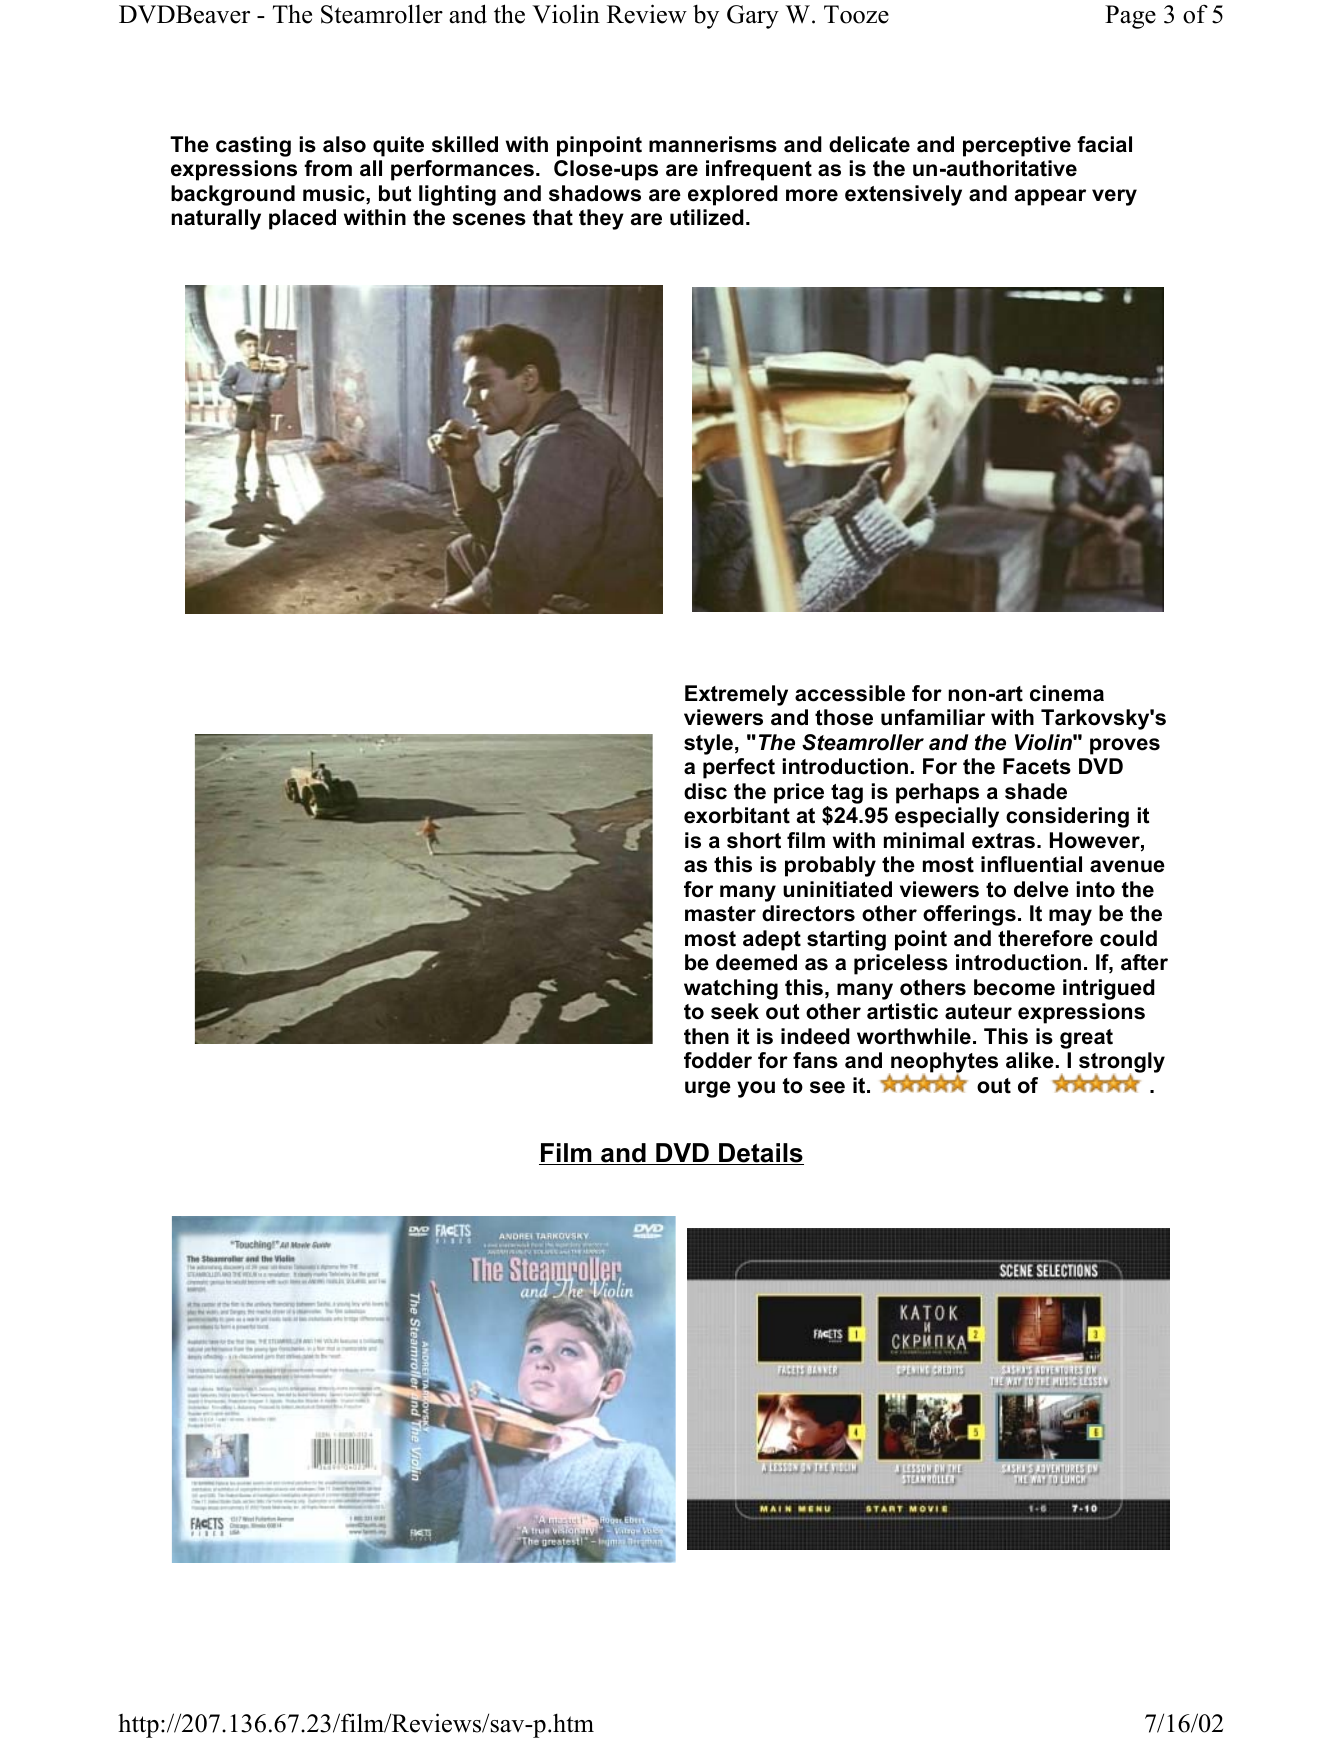  Describe the element at coordinates (344, 144) in the screenshot. I see `also` at that location.
